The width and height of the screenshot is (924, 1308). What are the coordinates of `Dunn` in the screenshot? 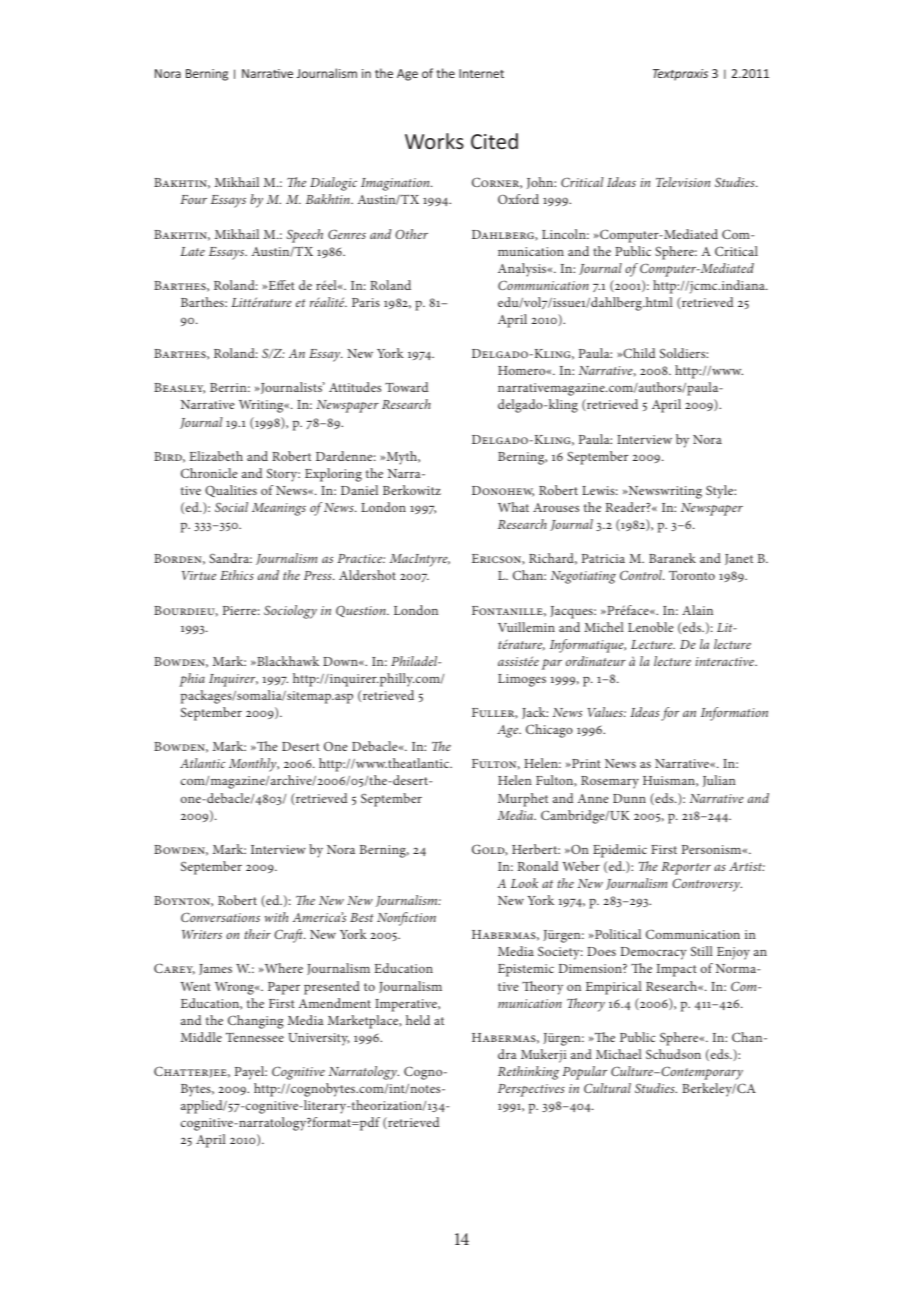 It's located at (629, 798).
